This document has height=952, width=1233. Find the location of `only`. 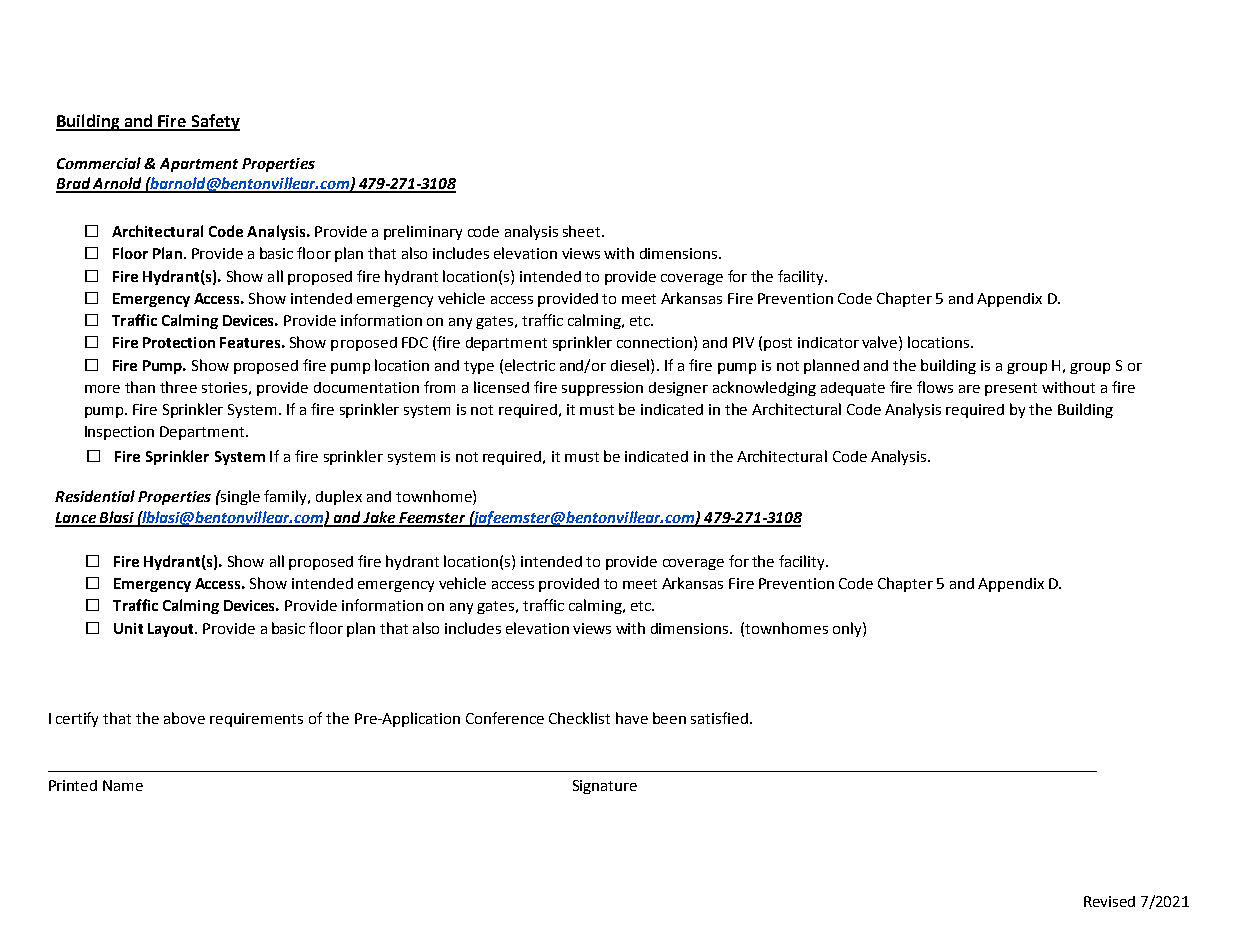

only is located at coordinates (848, 629).
